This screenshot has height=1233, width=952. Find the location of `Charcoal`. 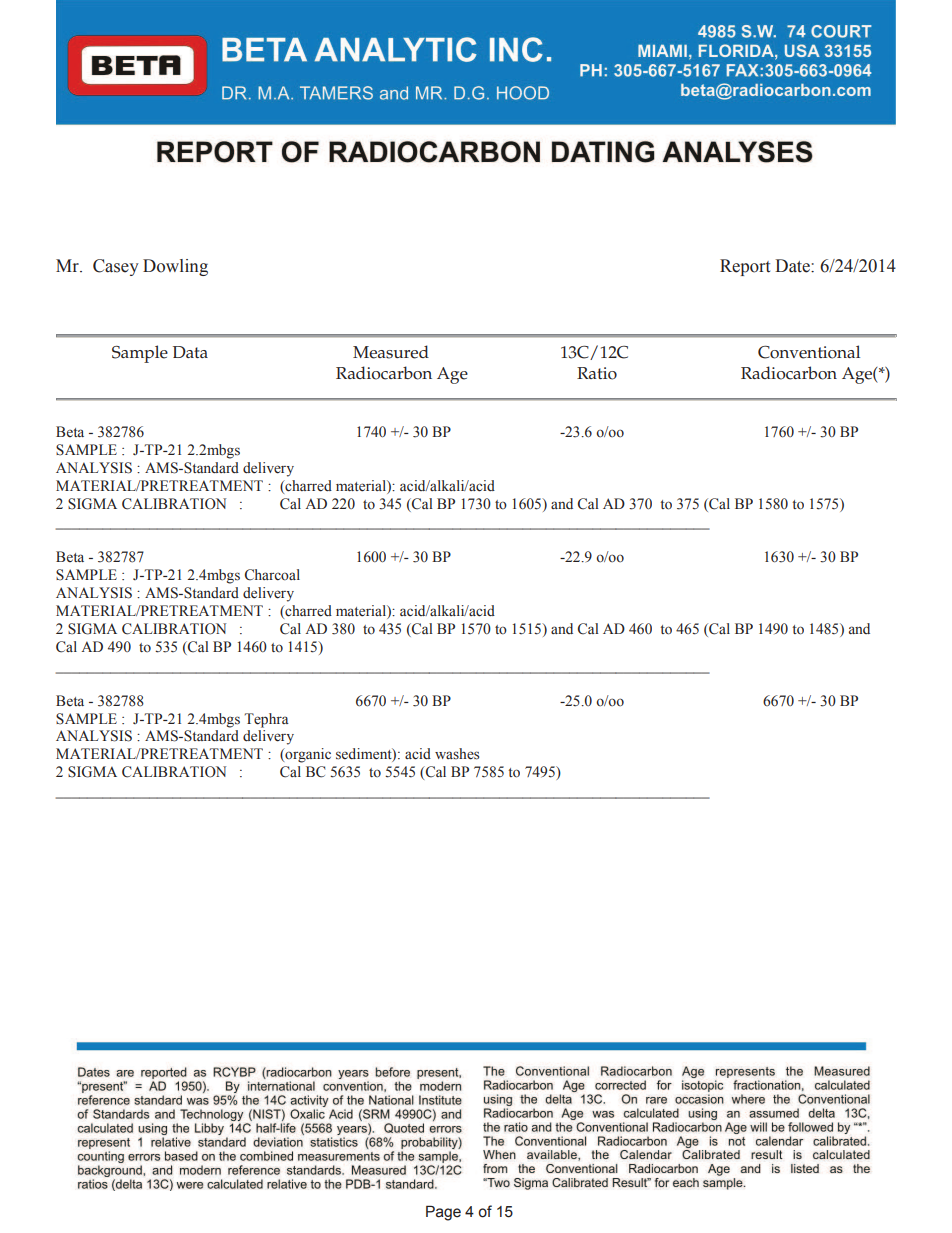

Charcoal is located at coordinates (272, 575).
